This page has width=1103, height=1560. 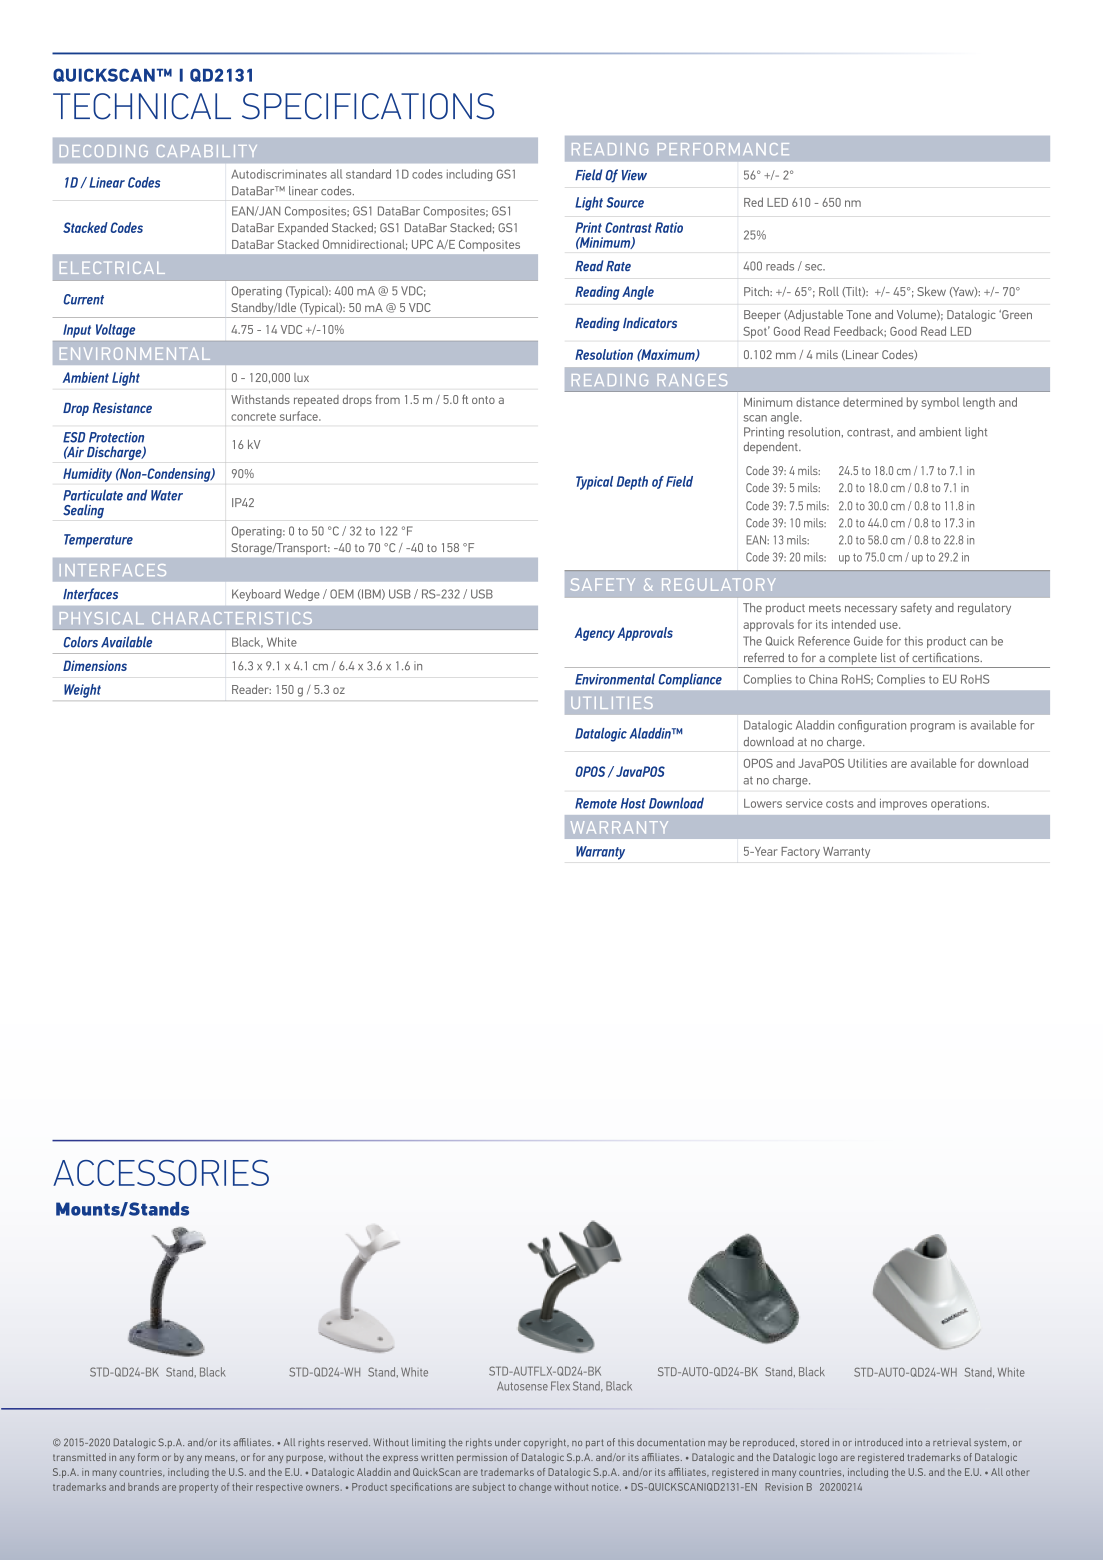 I want to click on Remote, so click(x=596, y=803).
